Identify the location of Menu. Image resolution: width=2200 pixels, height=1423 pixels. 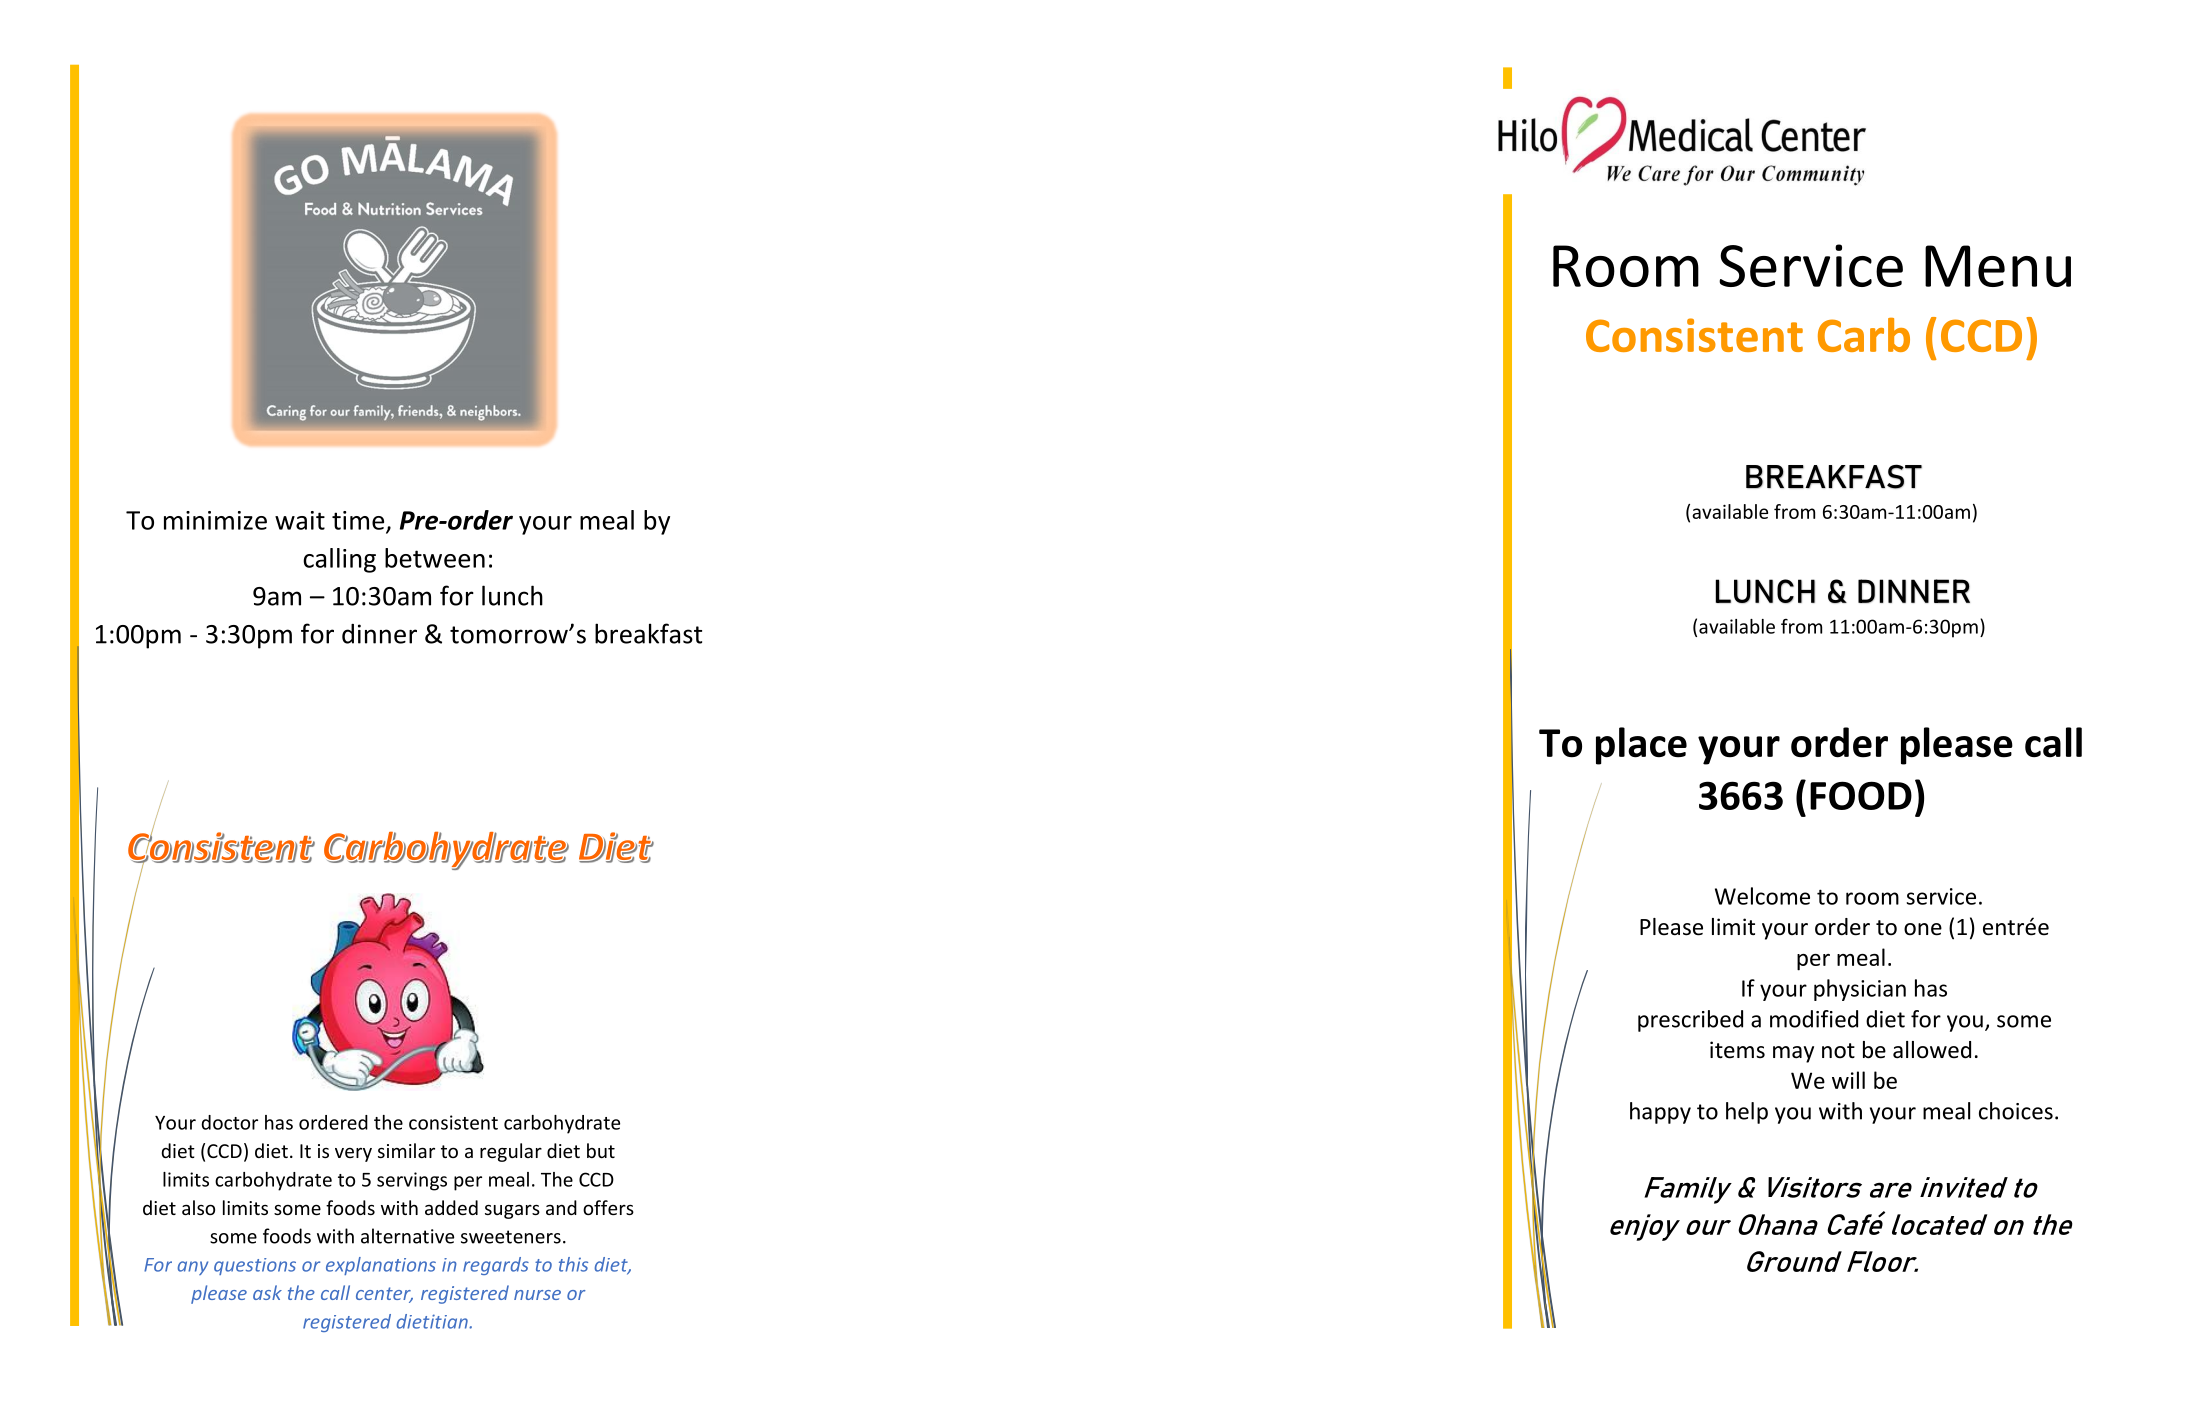
(1998, 266).
